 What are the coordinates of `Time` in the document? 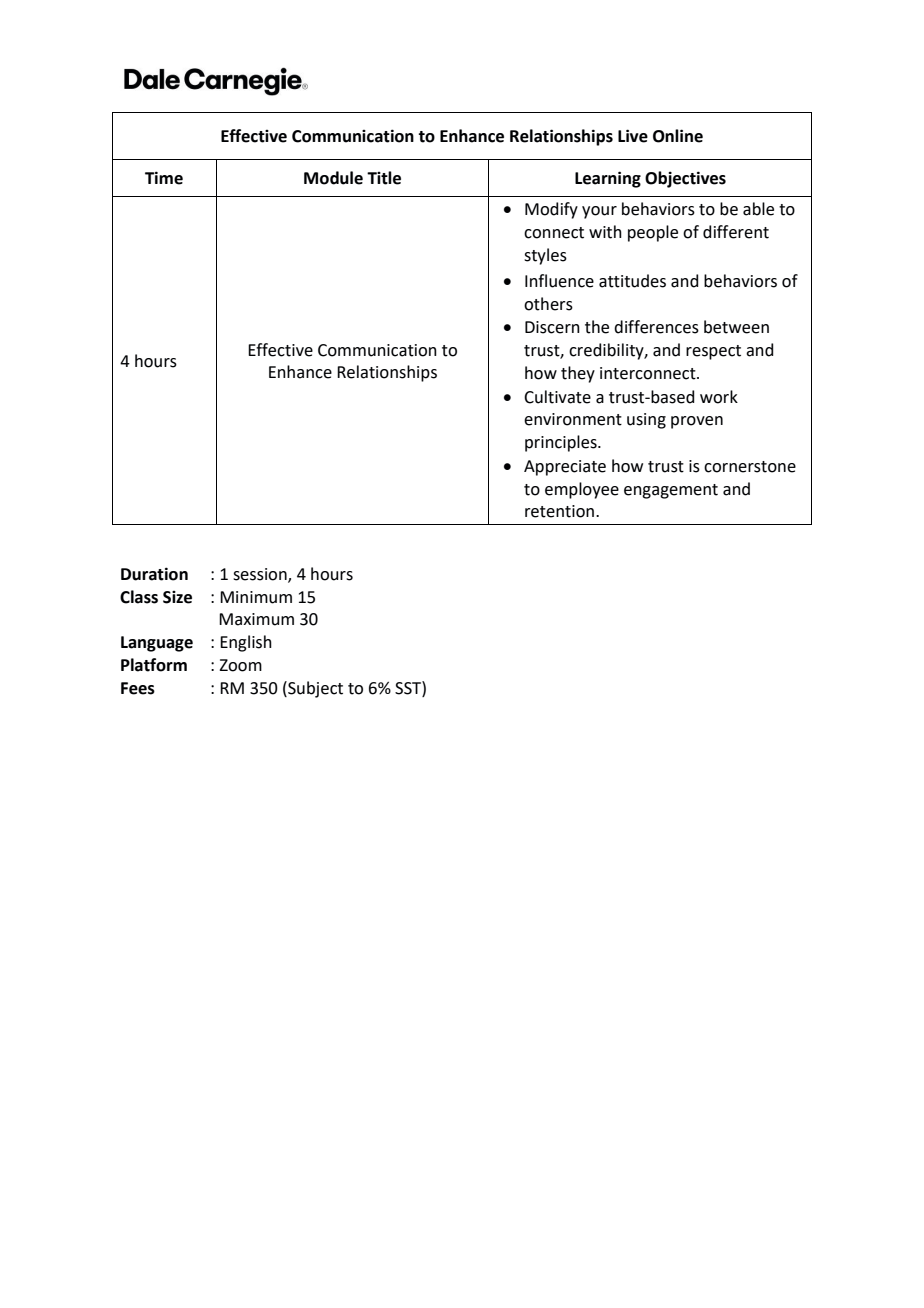 It's located at (164, 178).
